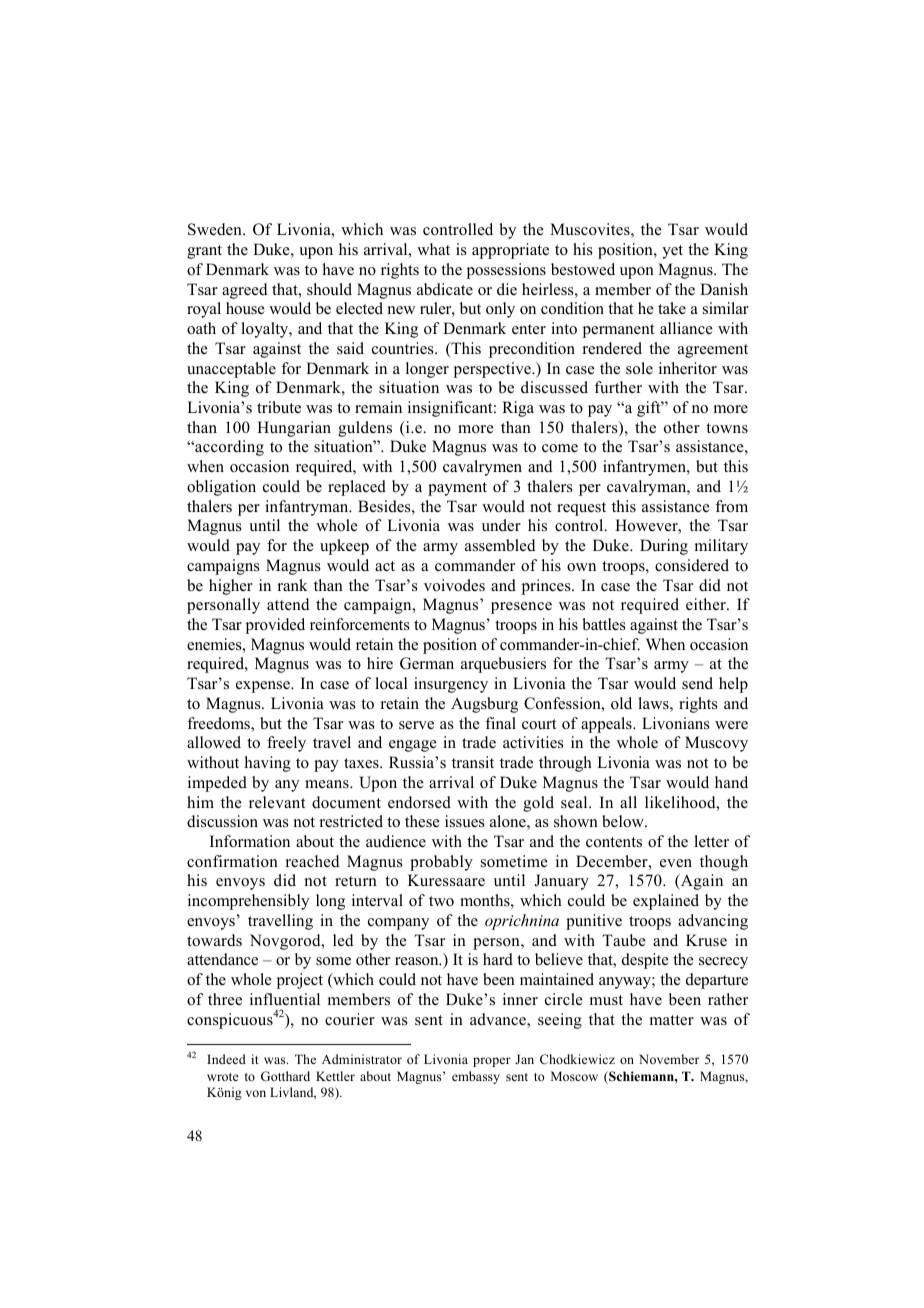 The height and width of the image is (1308, 924). What do you see at coordinates (279, 407) in the image?
I see `tribute` at bounding box center [279, 407].
